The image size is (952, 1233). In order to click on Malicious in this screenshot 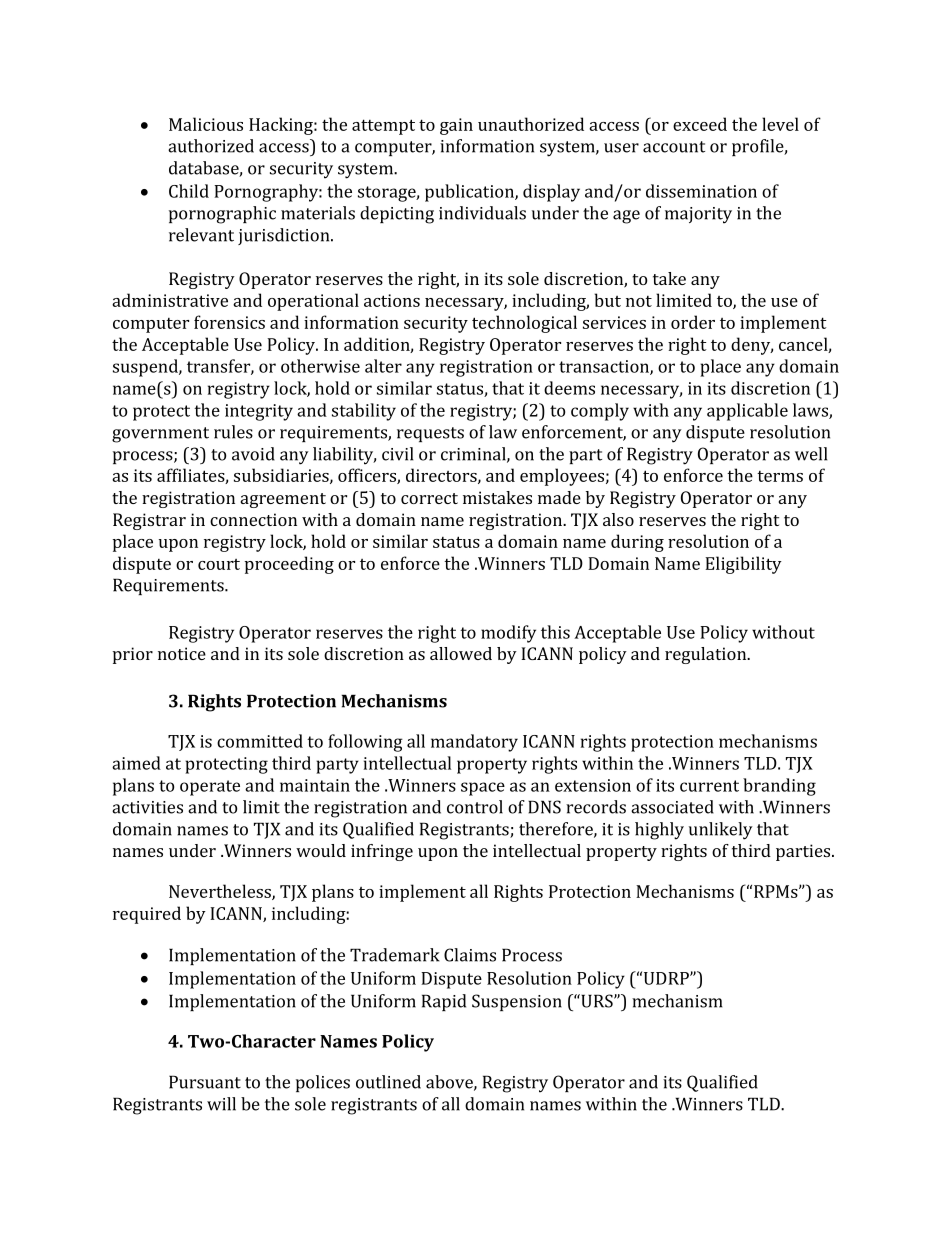, I will do `click(206, 124)`.
